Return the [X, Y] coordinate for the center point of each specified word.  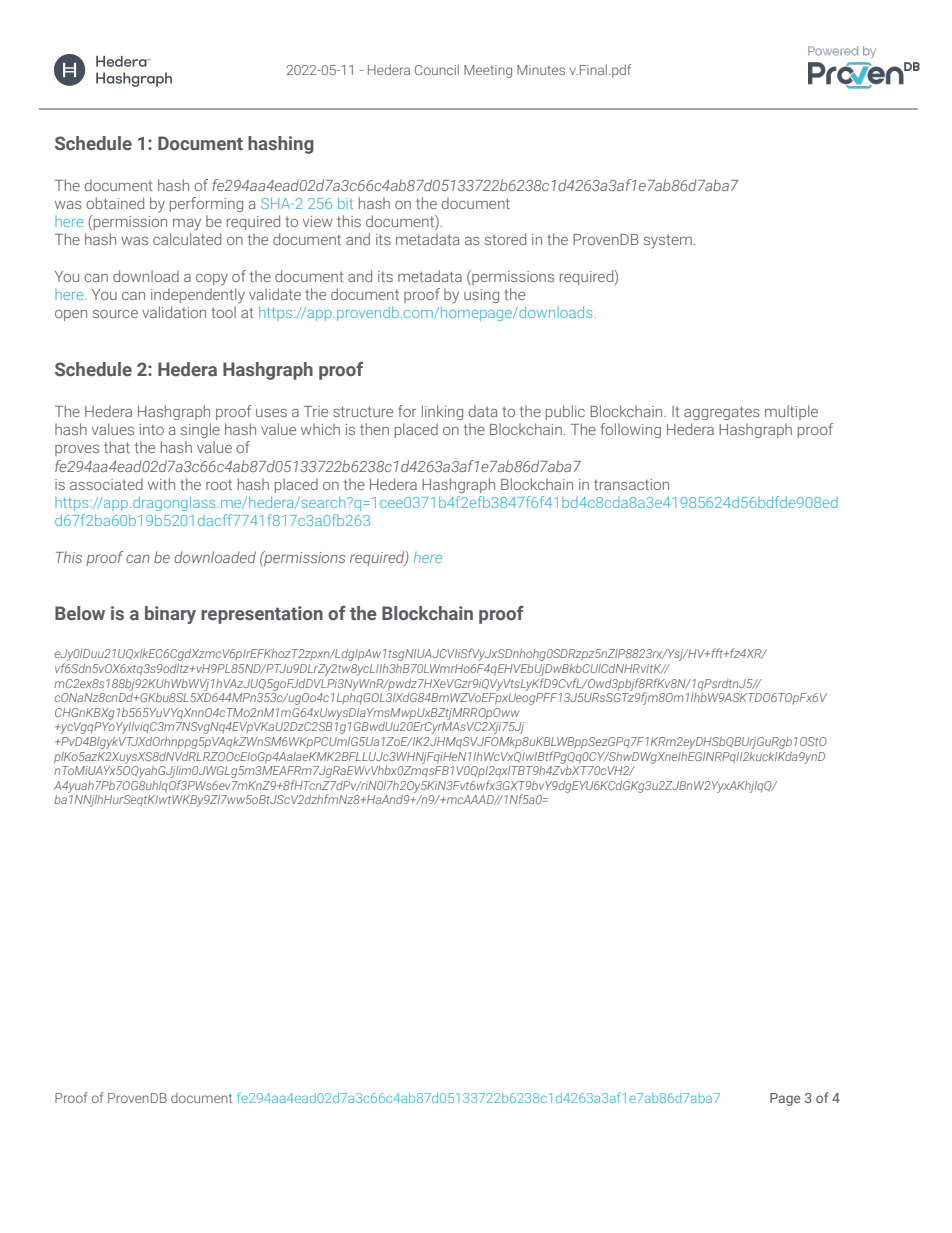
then [374, 429]
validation [174, 312]
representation [262, 615]
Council [437, 69]
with [161, 484]
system [668, 242]
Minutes [541, 70]
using [481, 296]
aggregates [722, 413]
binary [170, 615]
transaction [631, 484]
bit [345, 203]
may [187, 225]
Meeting [488, 71]
